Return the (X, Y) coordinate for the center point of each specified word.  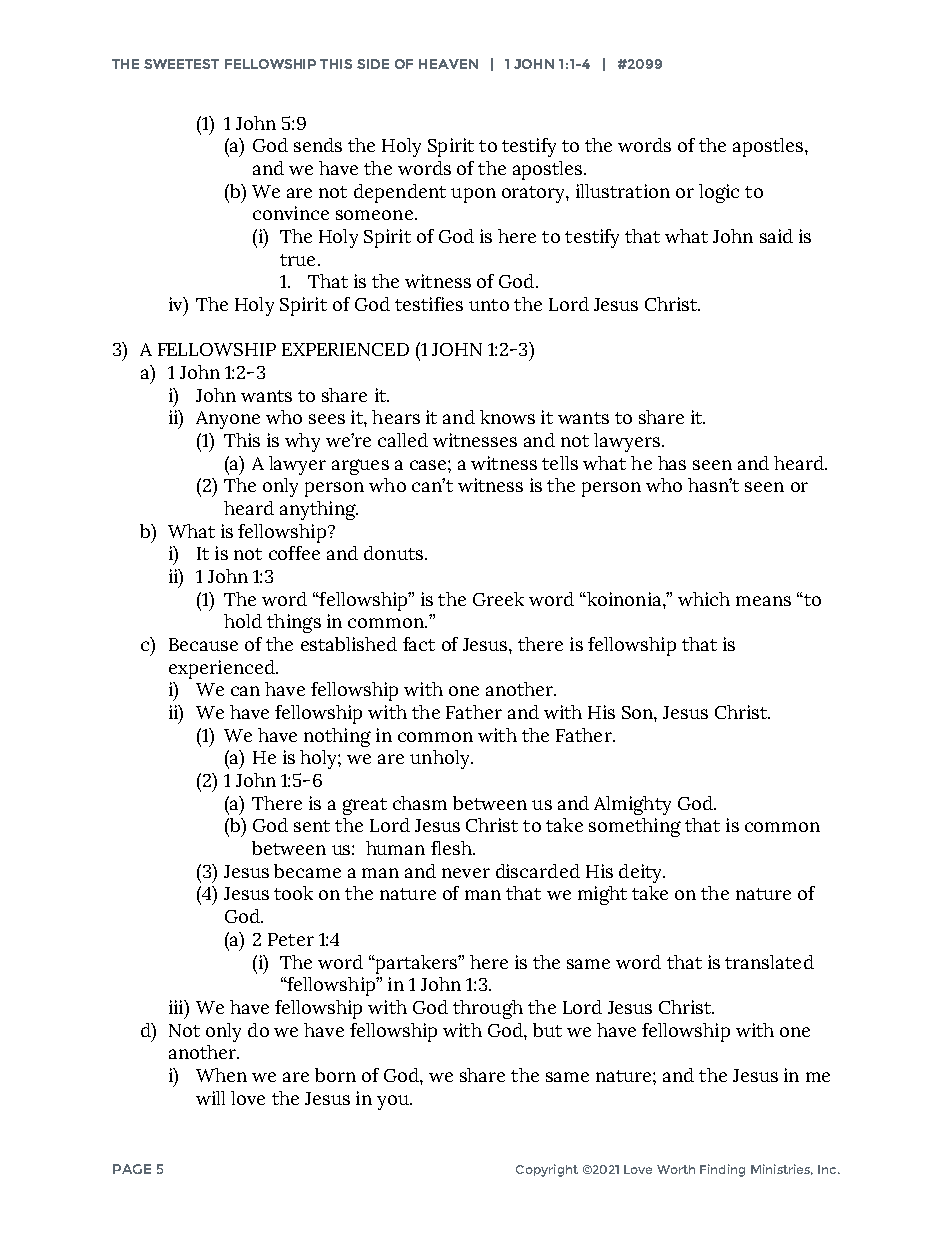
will (210, 1098)
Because (203, 644)
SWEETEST (181, 64)
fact (419, 644)
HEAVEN (448, 64)
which (704, 599)
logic (719, 193)
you (394, 1102)
